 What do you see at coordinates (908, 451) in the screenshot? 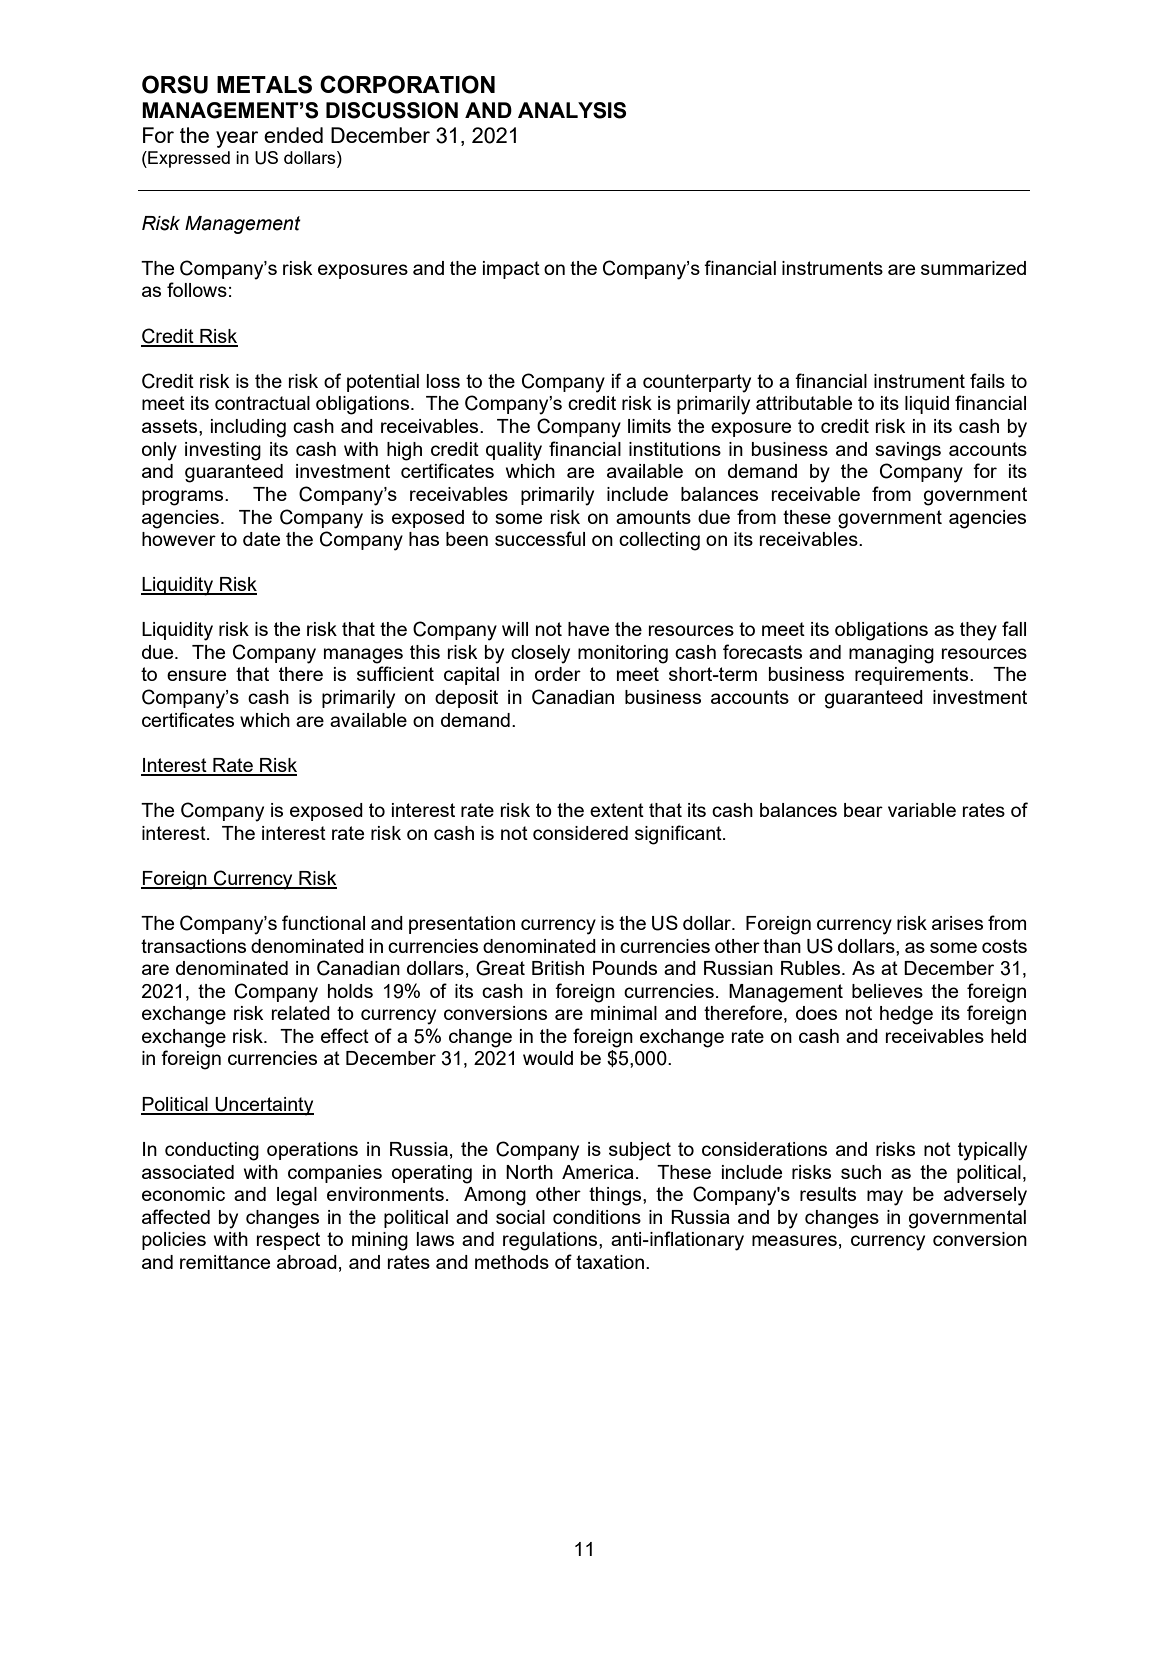
I see `savings` at bounding box center [908, 451].
